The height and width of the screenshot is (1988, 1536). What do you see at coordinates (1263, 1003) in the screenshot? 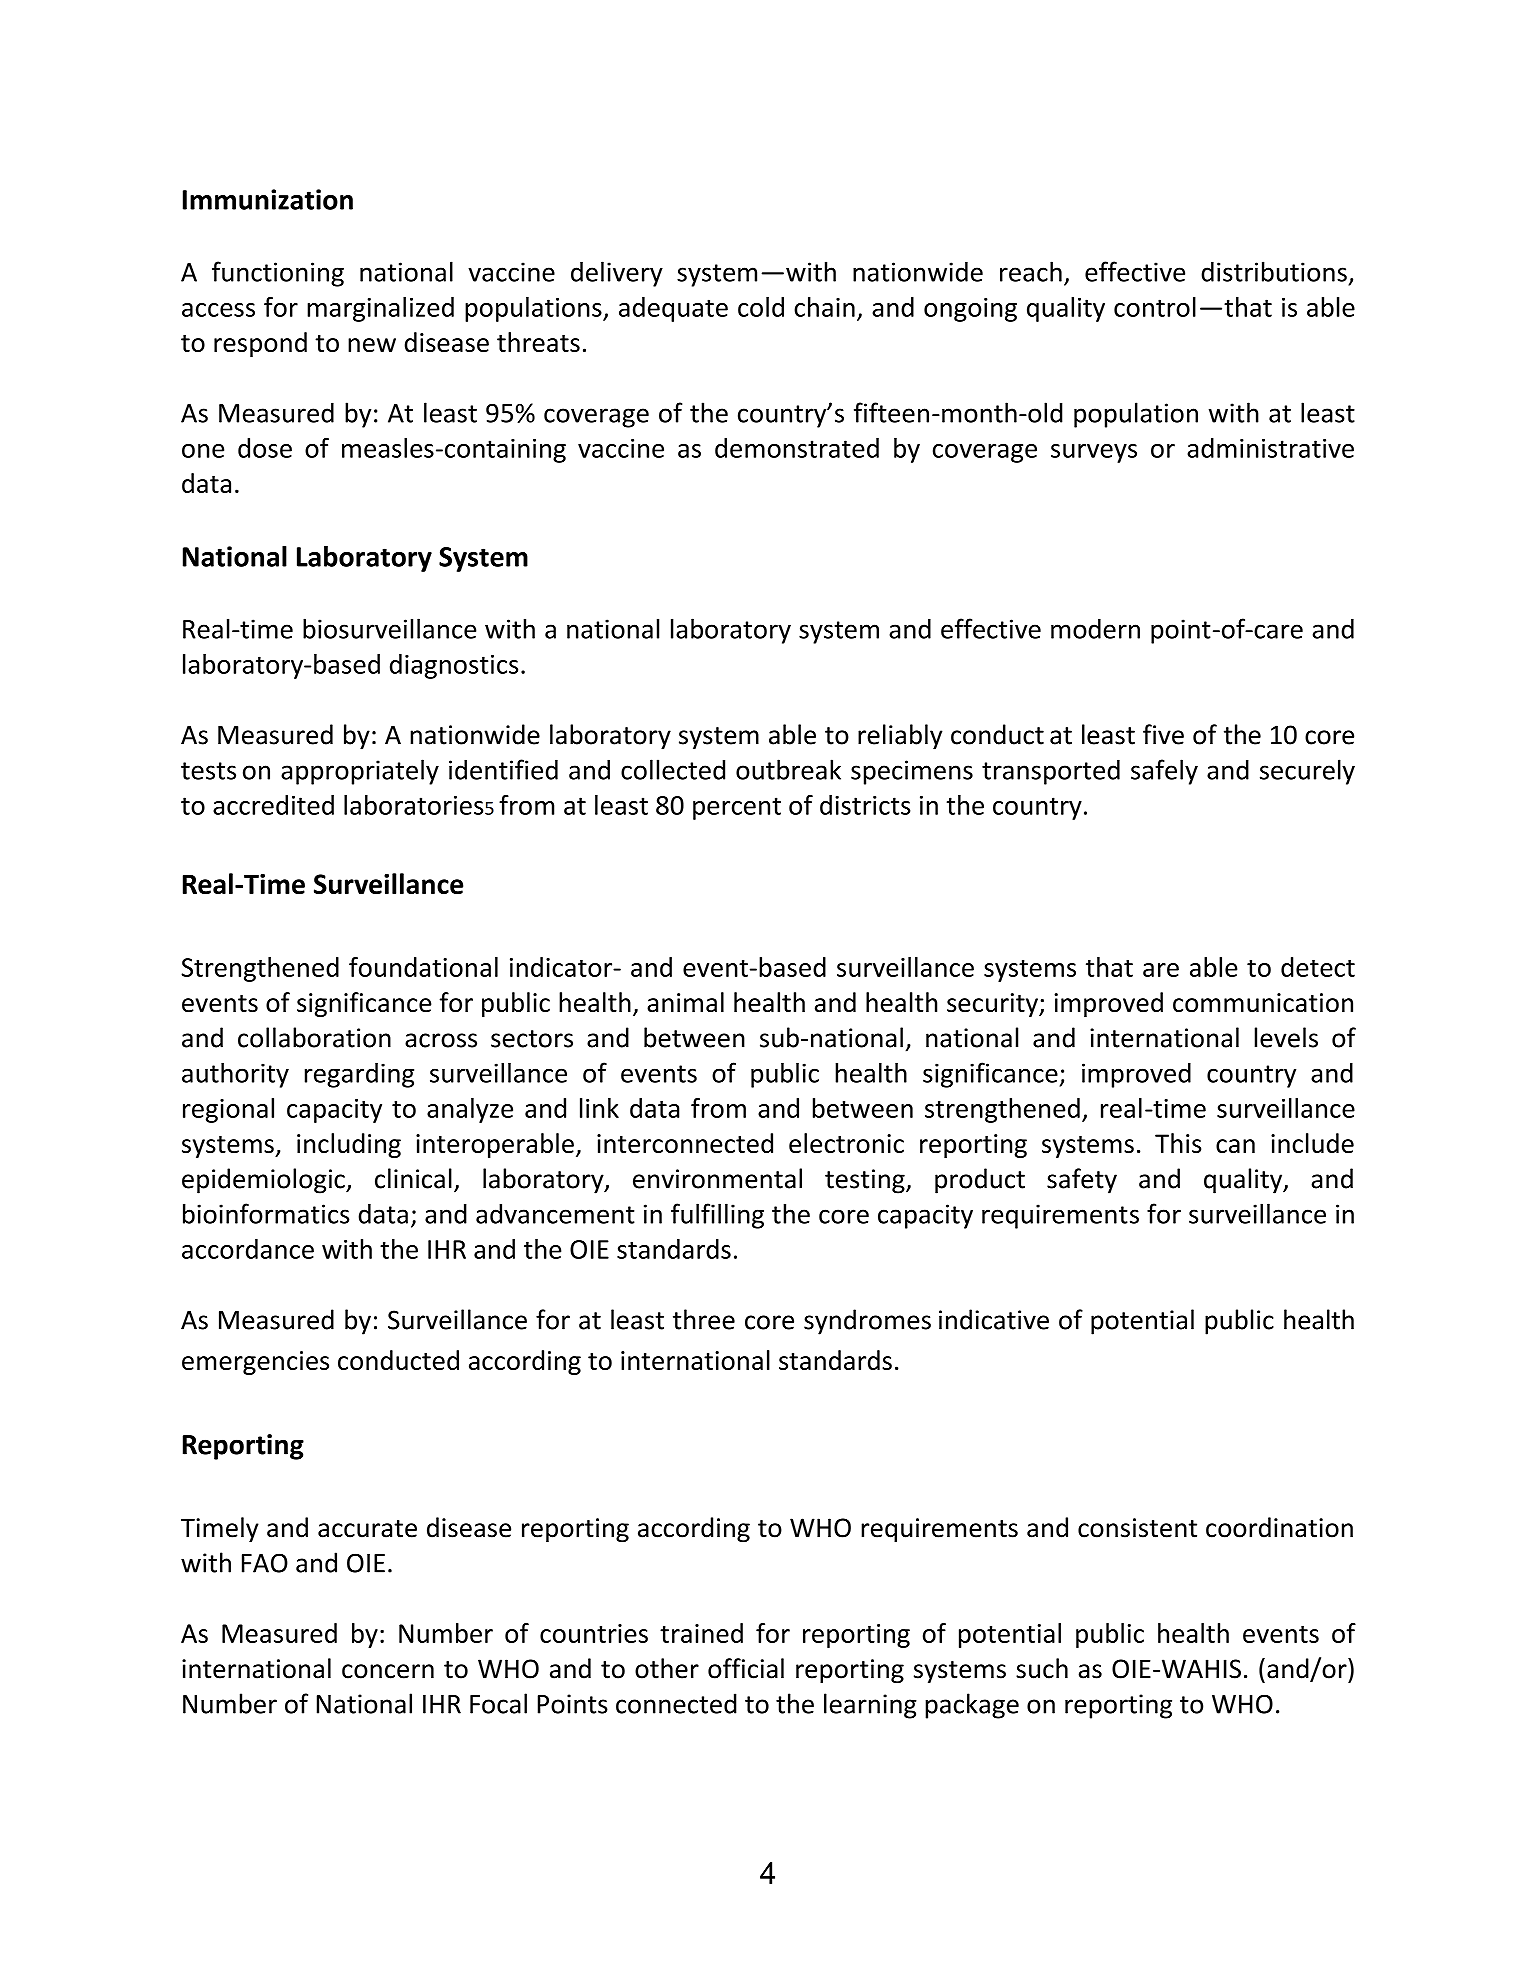
I see `communication` at bounding box center [1263, 1003].
